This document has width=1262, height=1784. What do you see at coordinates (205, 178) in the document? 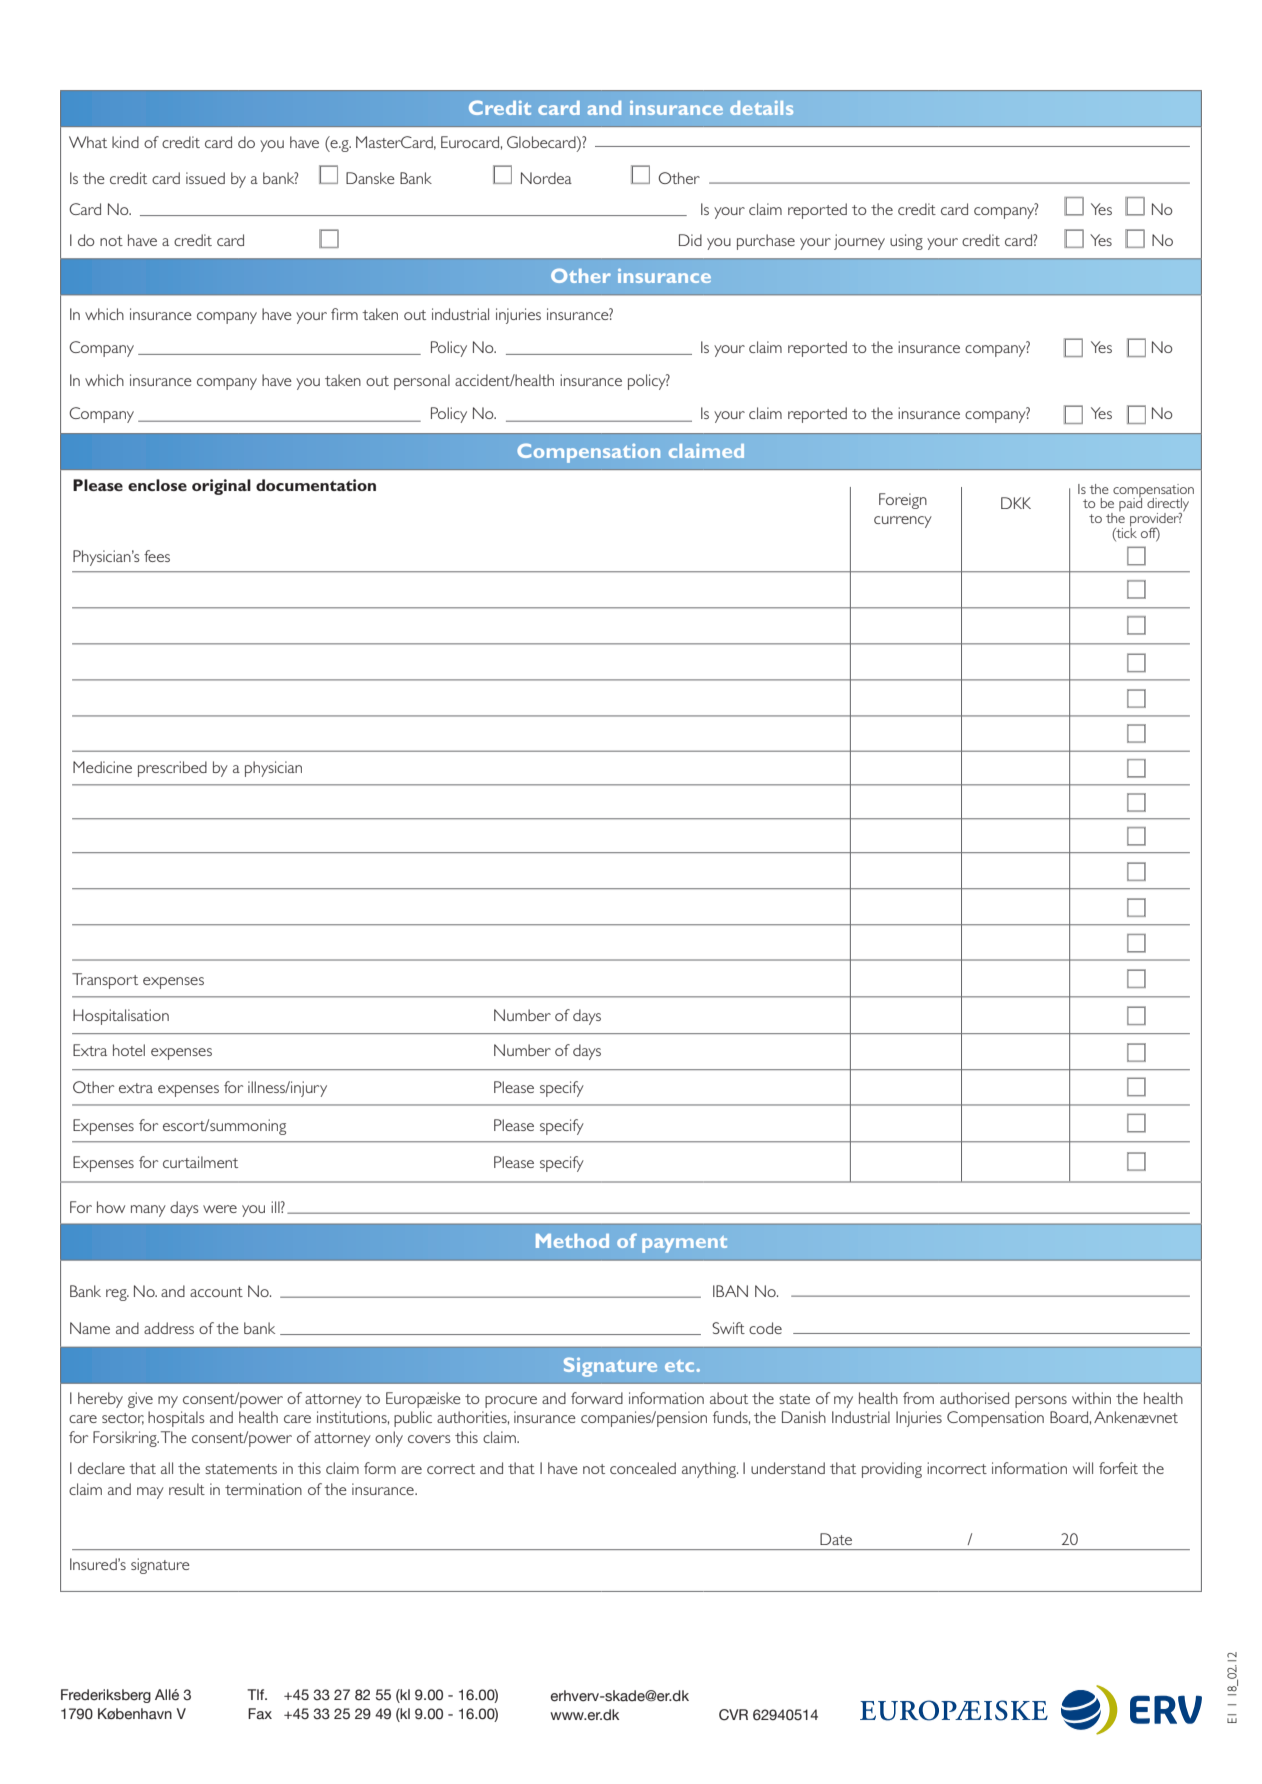
I see `issued` at bounding box center [205, 178].
